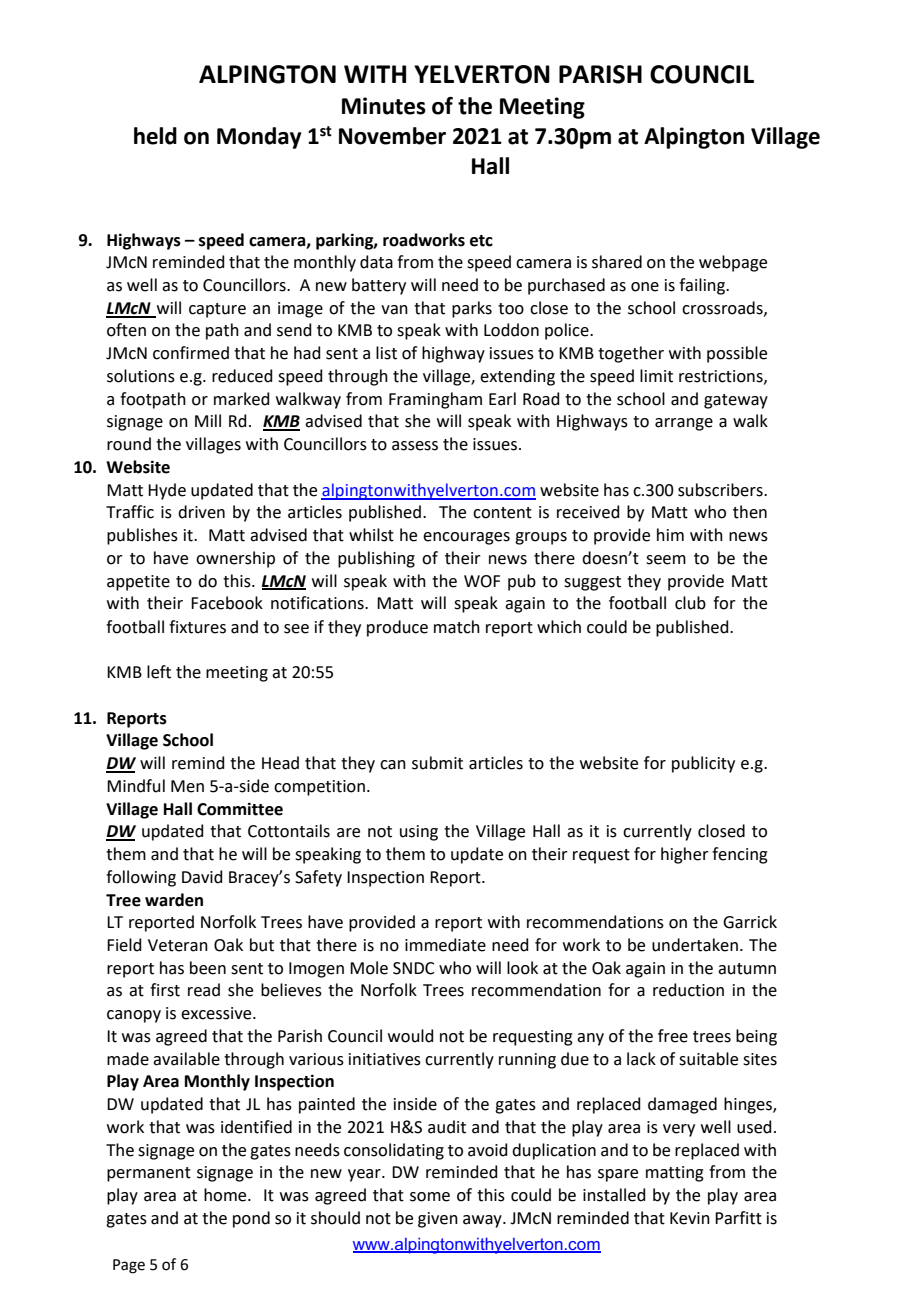 The width and height of the page is (924, 1308). I want to click on Kevin, so click(690, 1218).
